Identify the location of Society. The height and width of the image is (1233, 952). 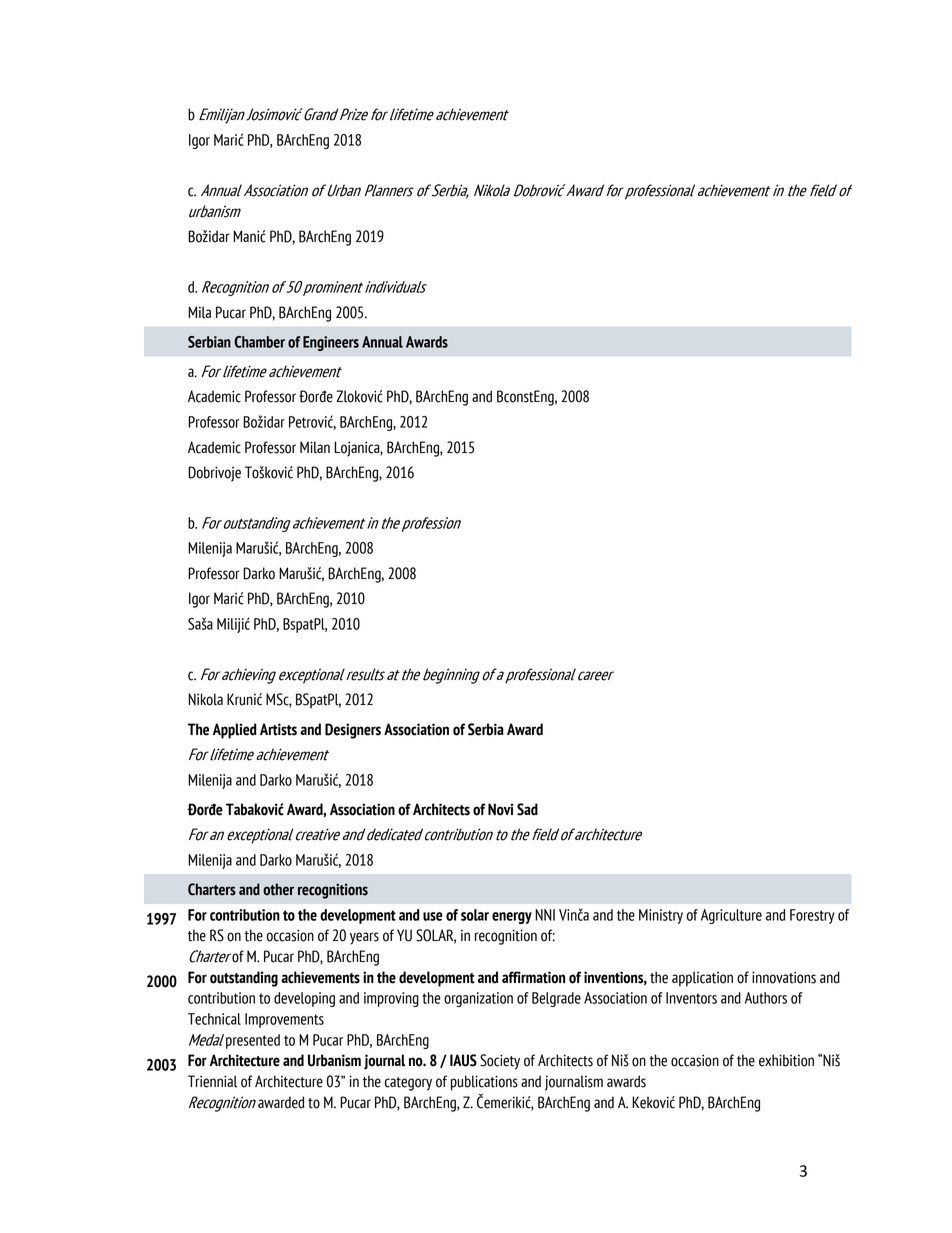
(500, 1062).
